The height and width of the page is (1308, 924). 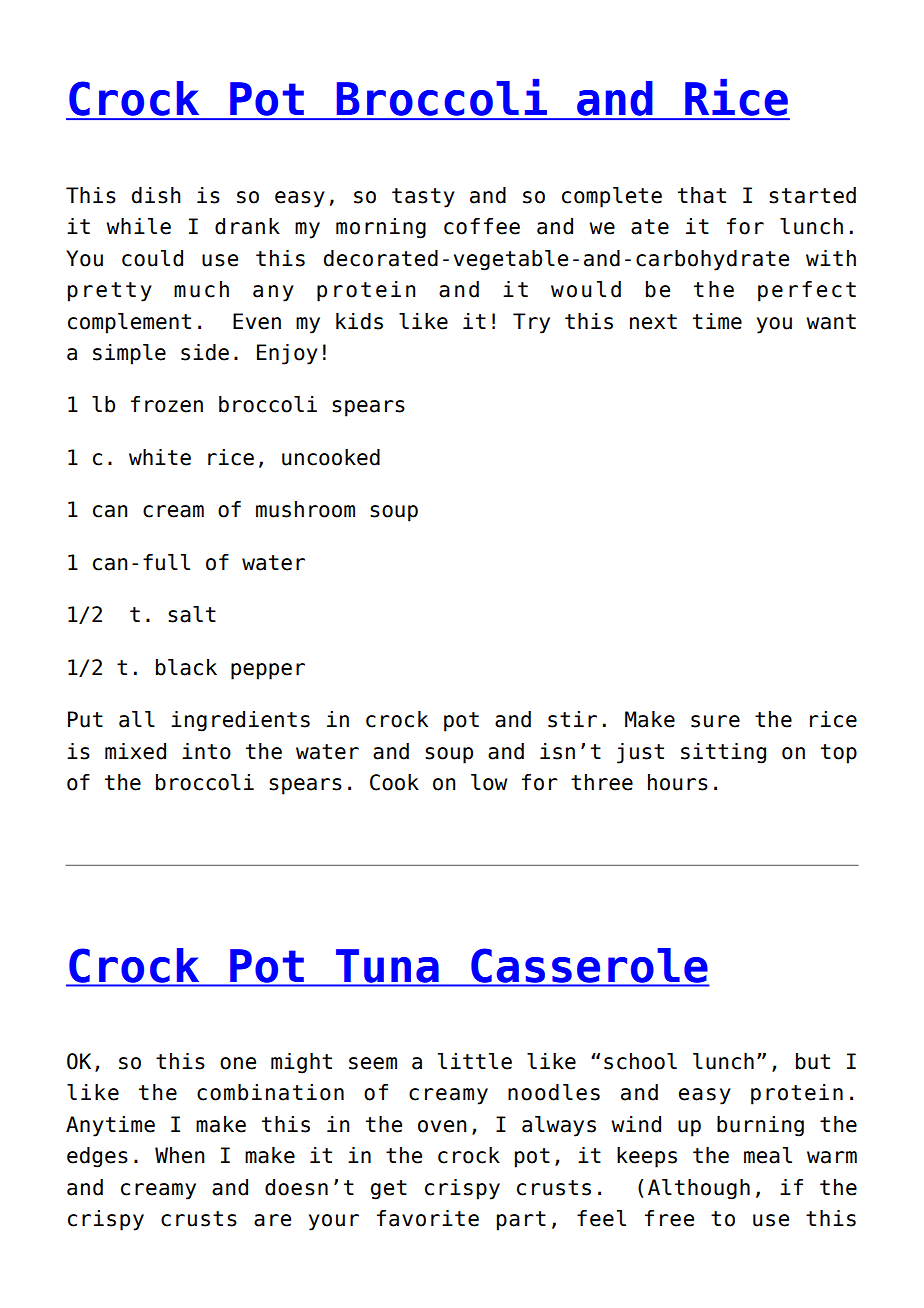 What do you see at coordinates (137, 719) in the page?
I see `all` at bounding box center [137, 719].
